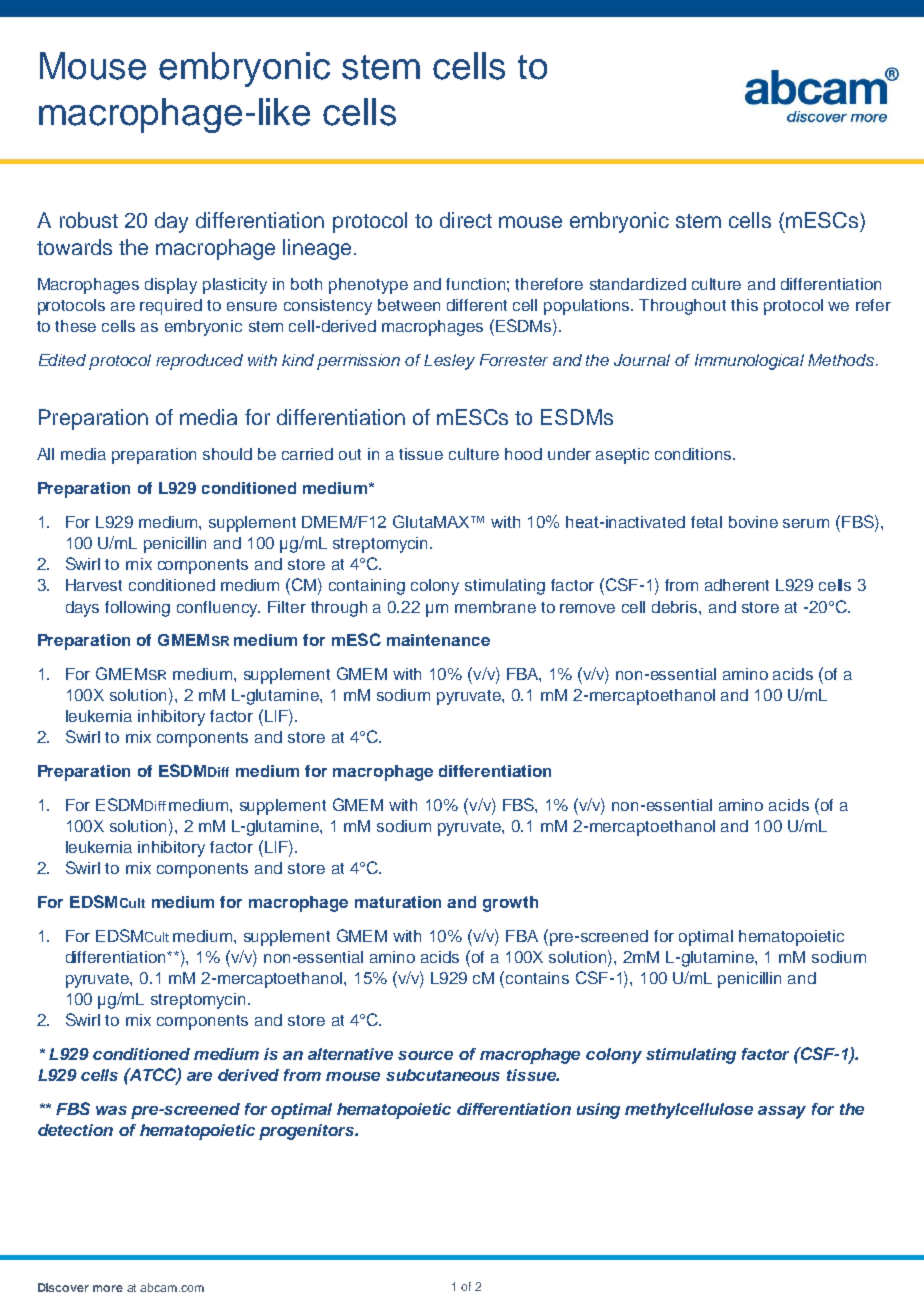 This page has width=924, height=1308. I want to click on following, so click(137, 609).
